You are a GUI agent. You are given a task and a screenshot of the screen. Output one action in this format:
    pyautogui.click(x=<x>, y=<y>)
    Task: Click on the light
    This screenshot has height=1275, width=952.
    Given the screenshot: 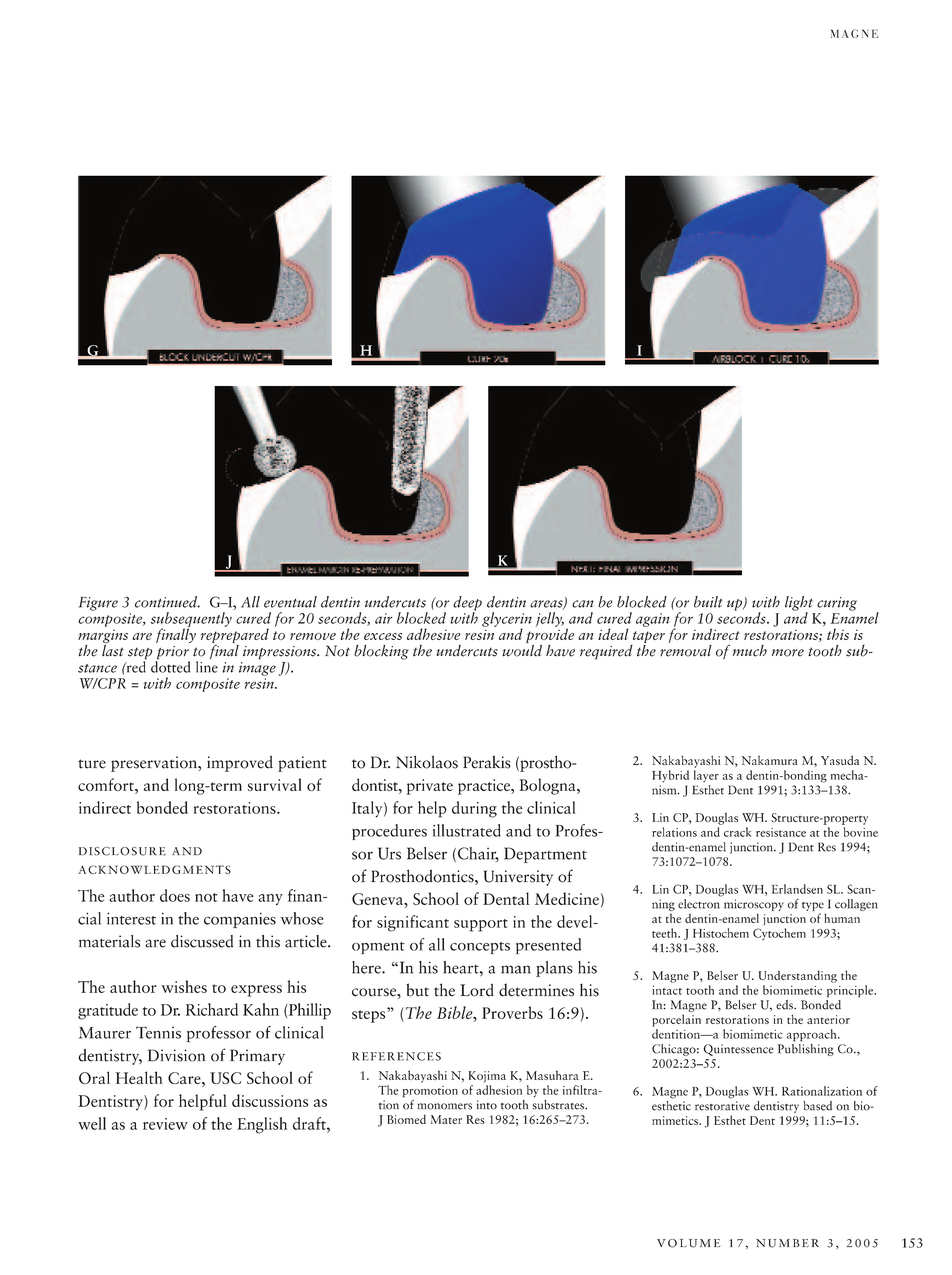 What is the action you would take?
    pyautogui.click(x=799, y=604)
